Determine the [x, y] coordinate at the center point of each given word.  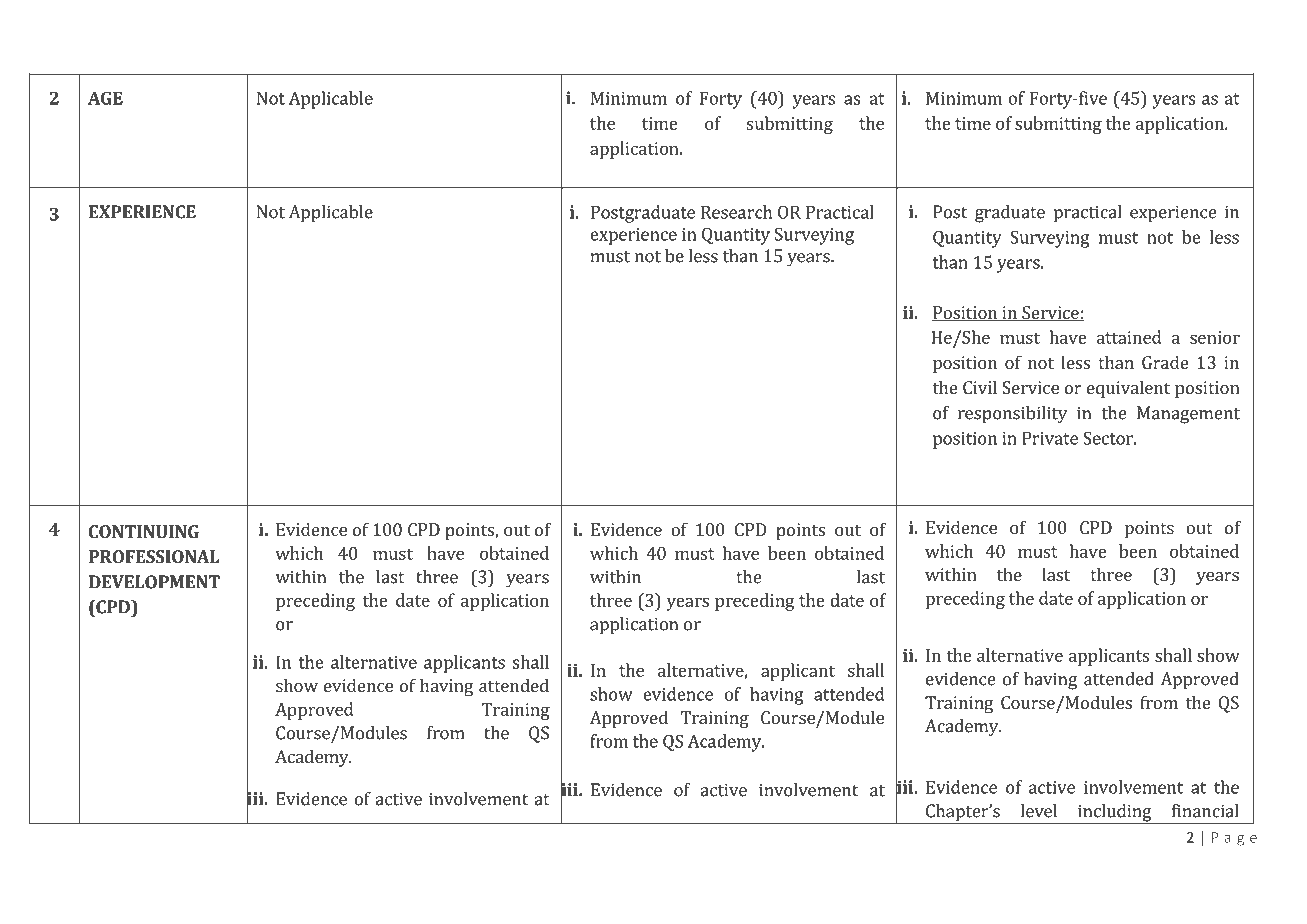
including [1115, 814]
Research [736, 212]
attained [1129, 337]
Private [1050, 438]
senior [1215, 337]
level [1038, 811]
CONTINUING [144, 531]
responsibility [1012, 415]
